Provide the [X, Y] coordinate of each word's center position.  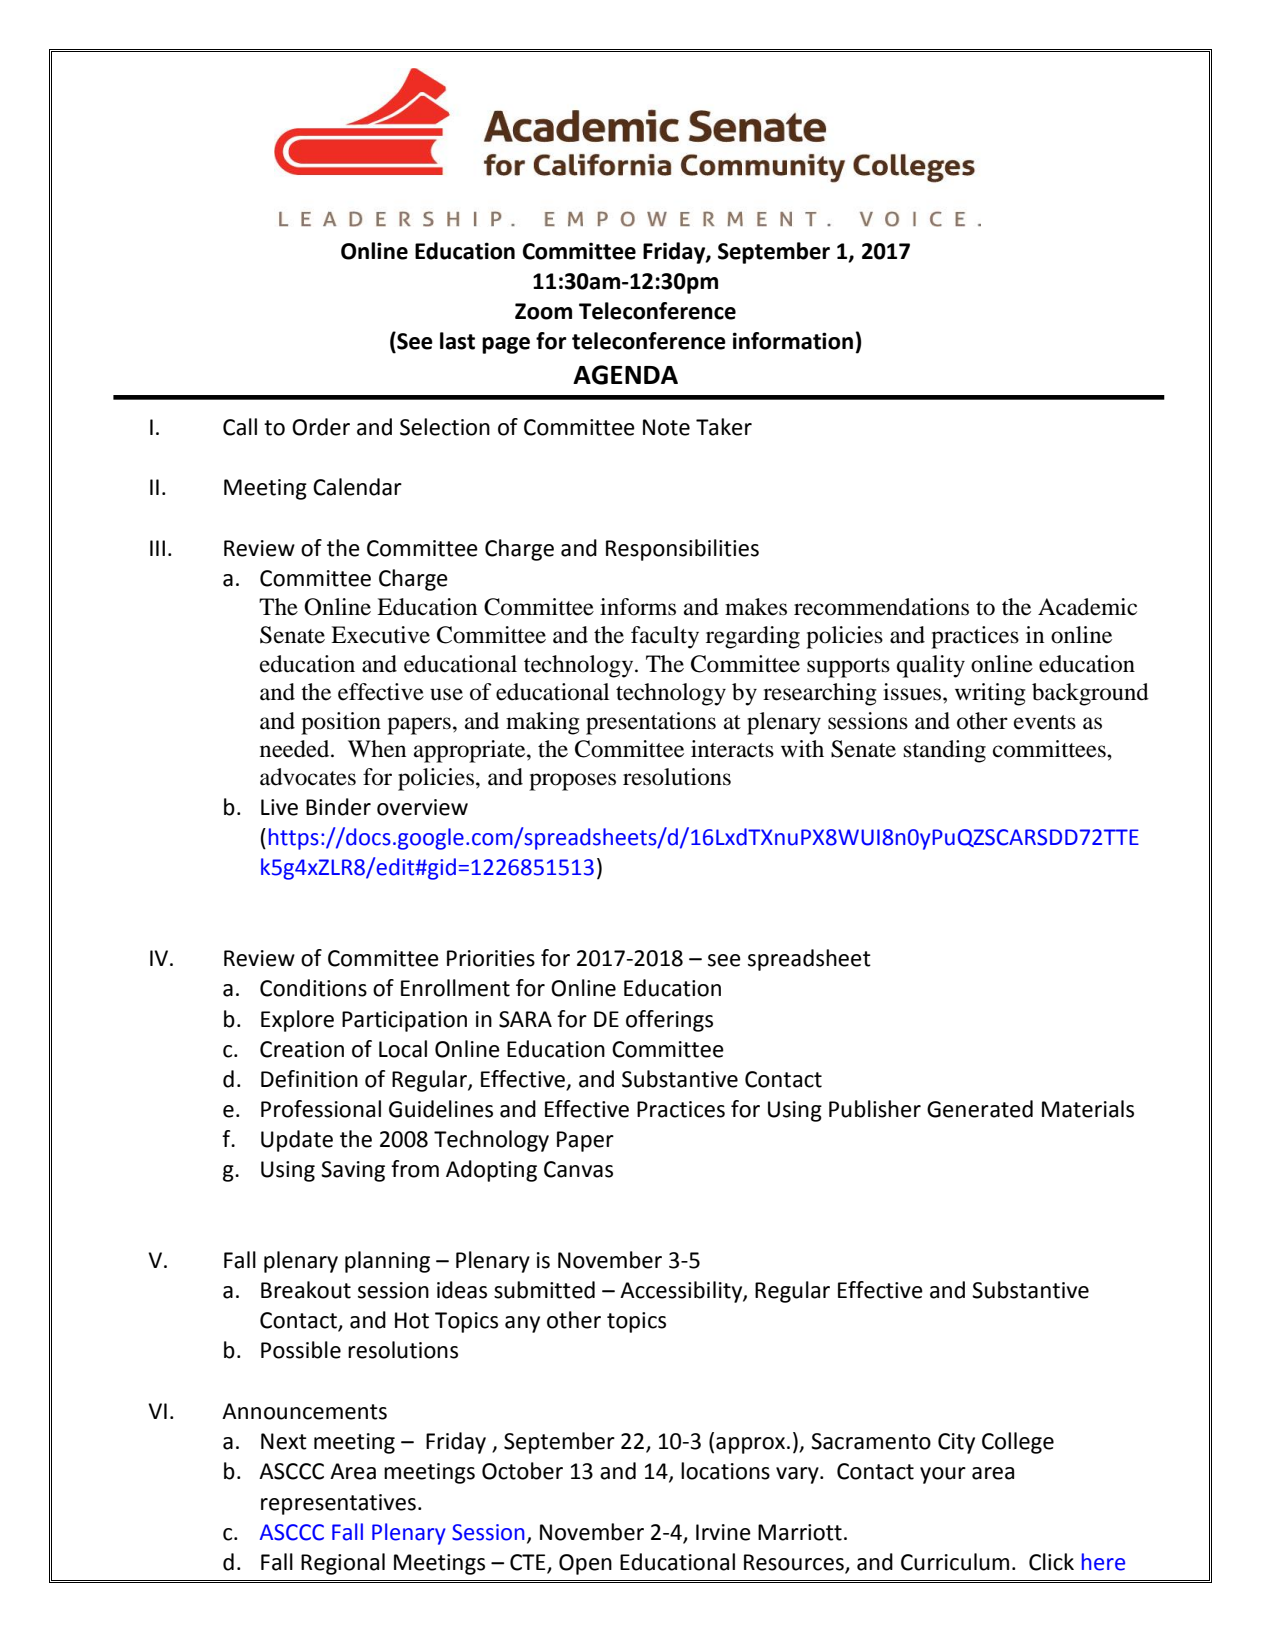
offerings [669, 1021]
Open [585, 1564]
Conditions [313, 988]
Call [240, 427]
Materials [1088, 1109]
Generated [980, 1109]
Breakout [306, 1290]
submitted [544, 1290]
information [793, 341]
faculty [665, 637]
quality [931, 666]
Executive [380, 635]
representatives [338, 1504]
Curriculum [955, 1562]
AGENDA [625, 375]
